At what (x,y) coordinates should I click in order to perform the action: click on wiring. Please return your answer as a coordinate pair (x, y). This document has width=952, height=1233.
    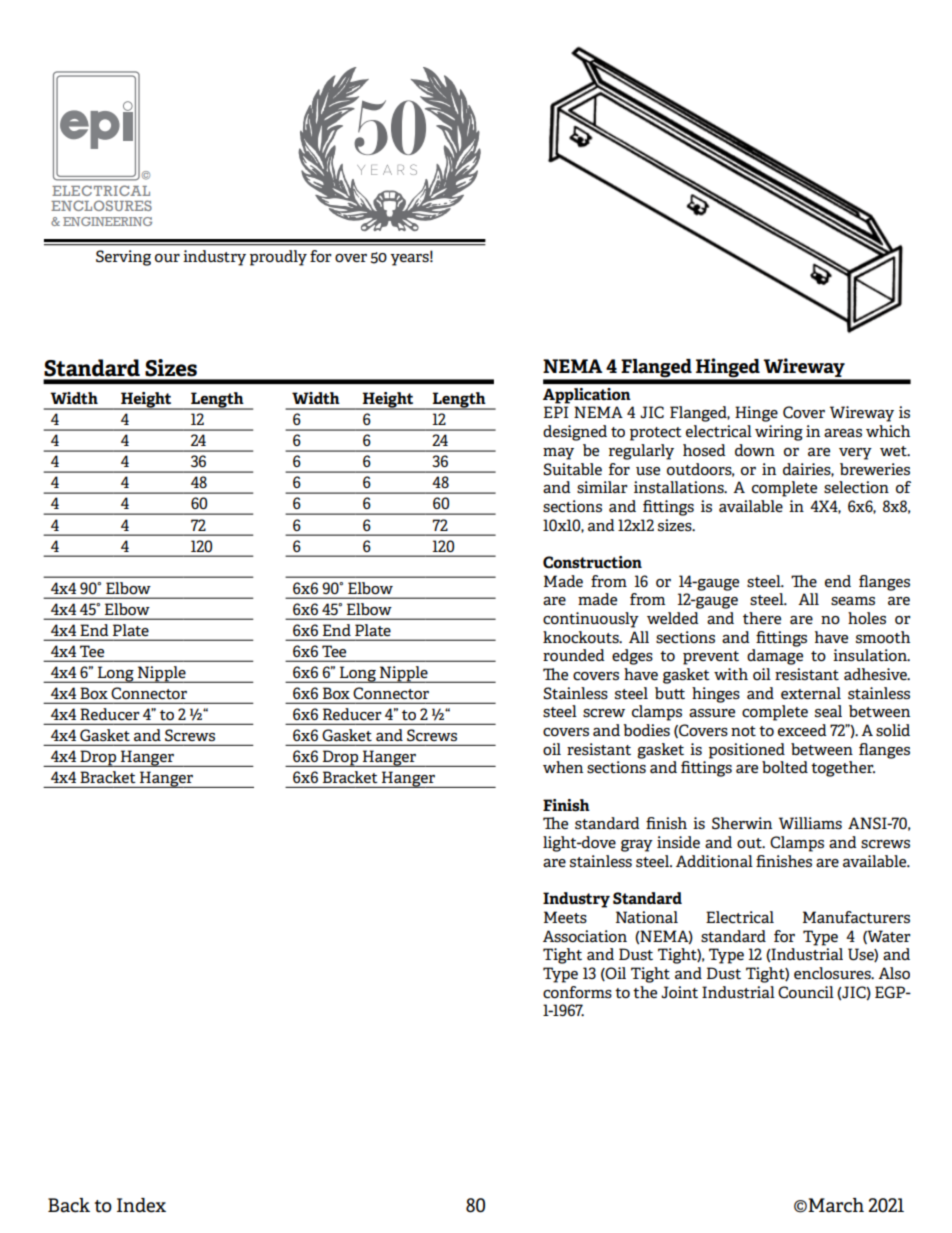
    Looking at the image, I should click on (779, 433).
